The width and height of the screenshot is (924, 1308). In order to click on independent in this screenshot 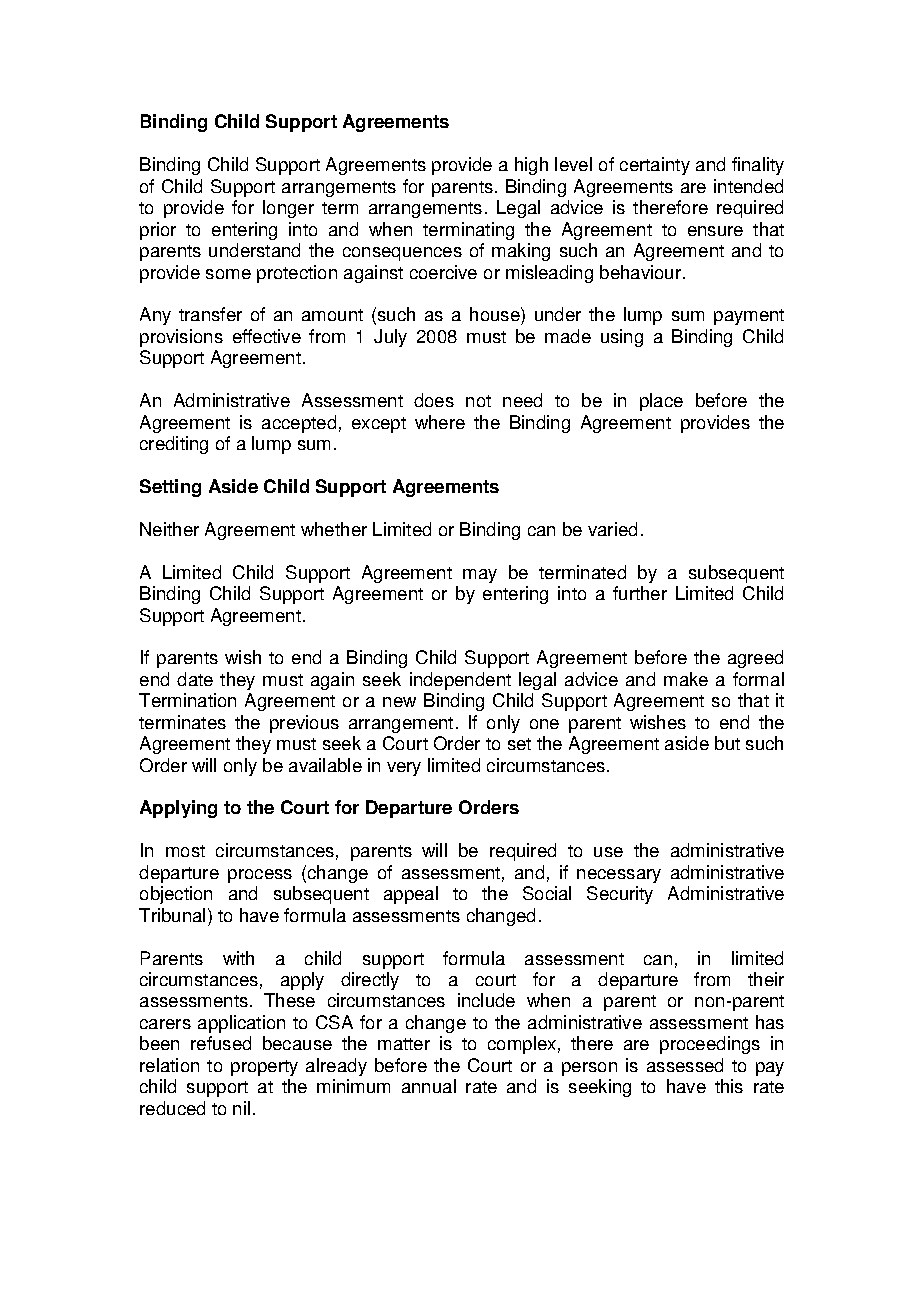, I will do `click(460, 681)`.
